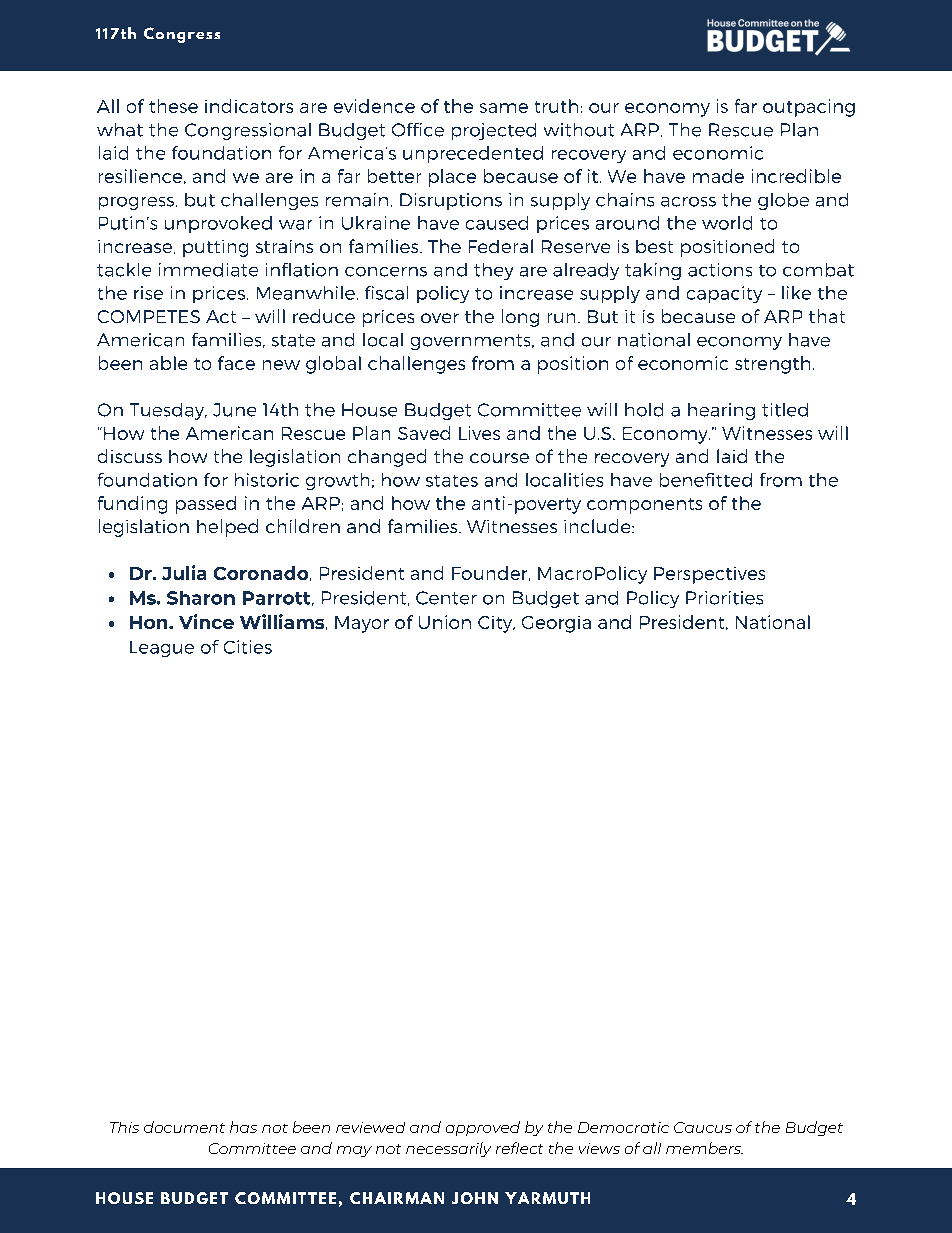 The height and width of the page is (1233, 952). Describe the element at coordinates (184, 1127) in the page. I see `document` at that location.
